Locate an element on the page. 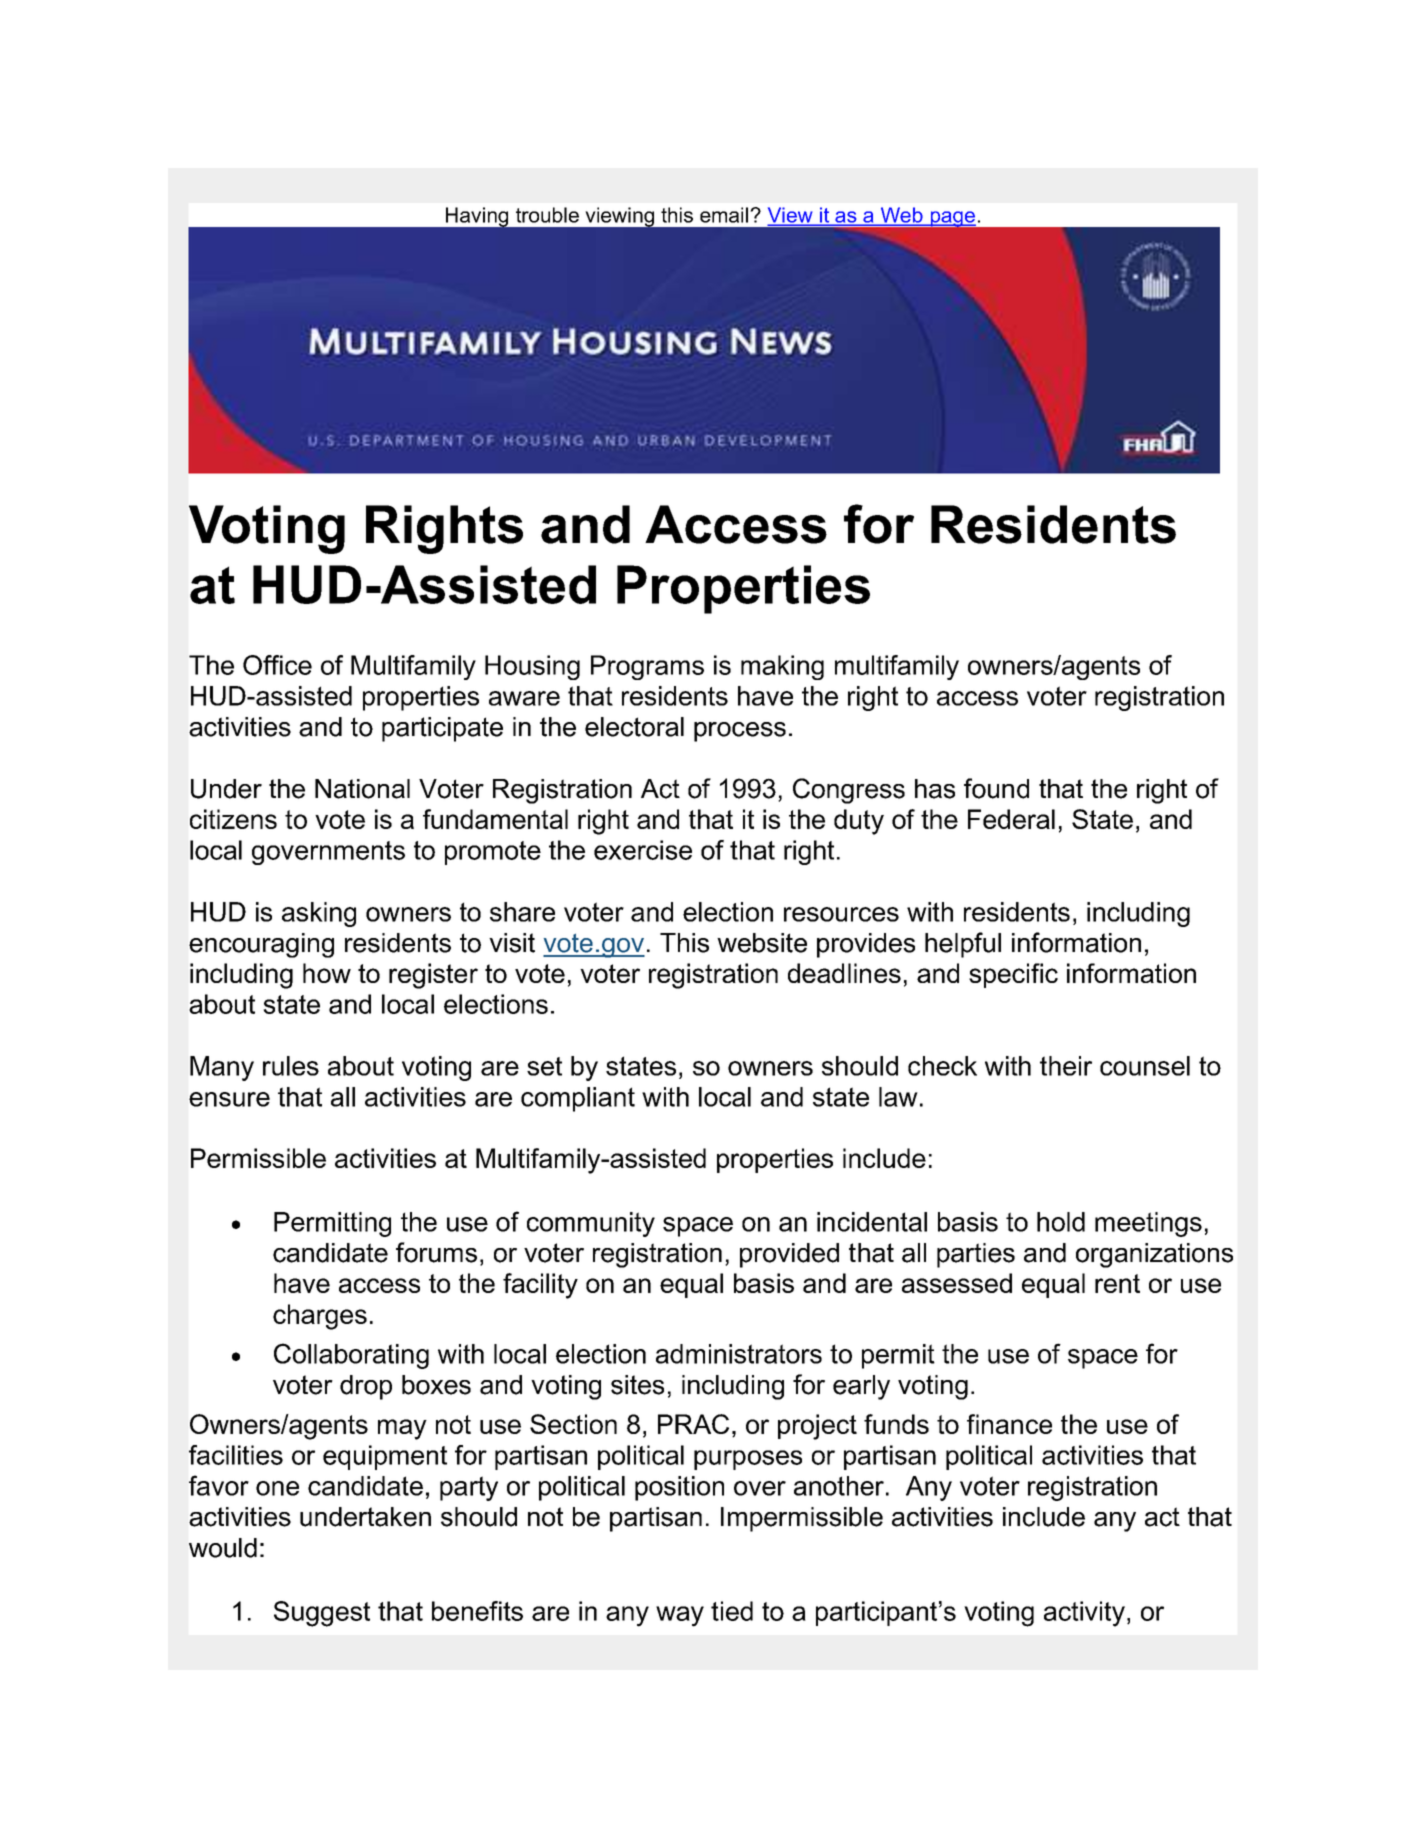 This page has height=1846, width=1426. making is located at coordinates (782, 667).
